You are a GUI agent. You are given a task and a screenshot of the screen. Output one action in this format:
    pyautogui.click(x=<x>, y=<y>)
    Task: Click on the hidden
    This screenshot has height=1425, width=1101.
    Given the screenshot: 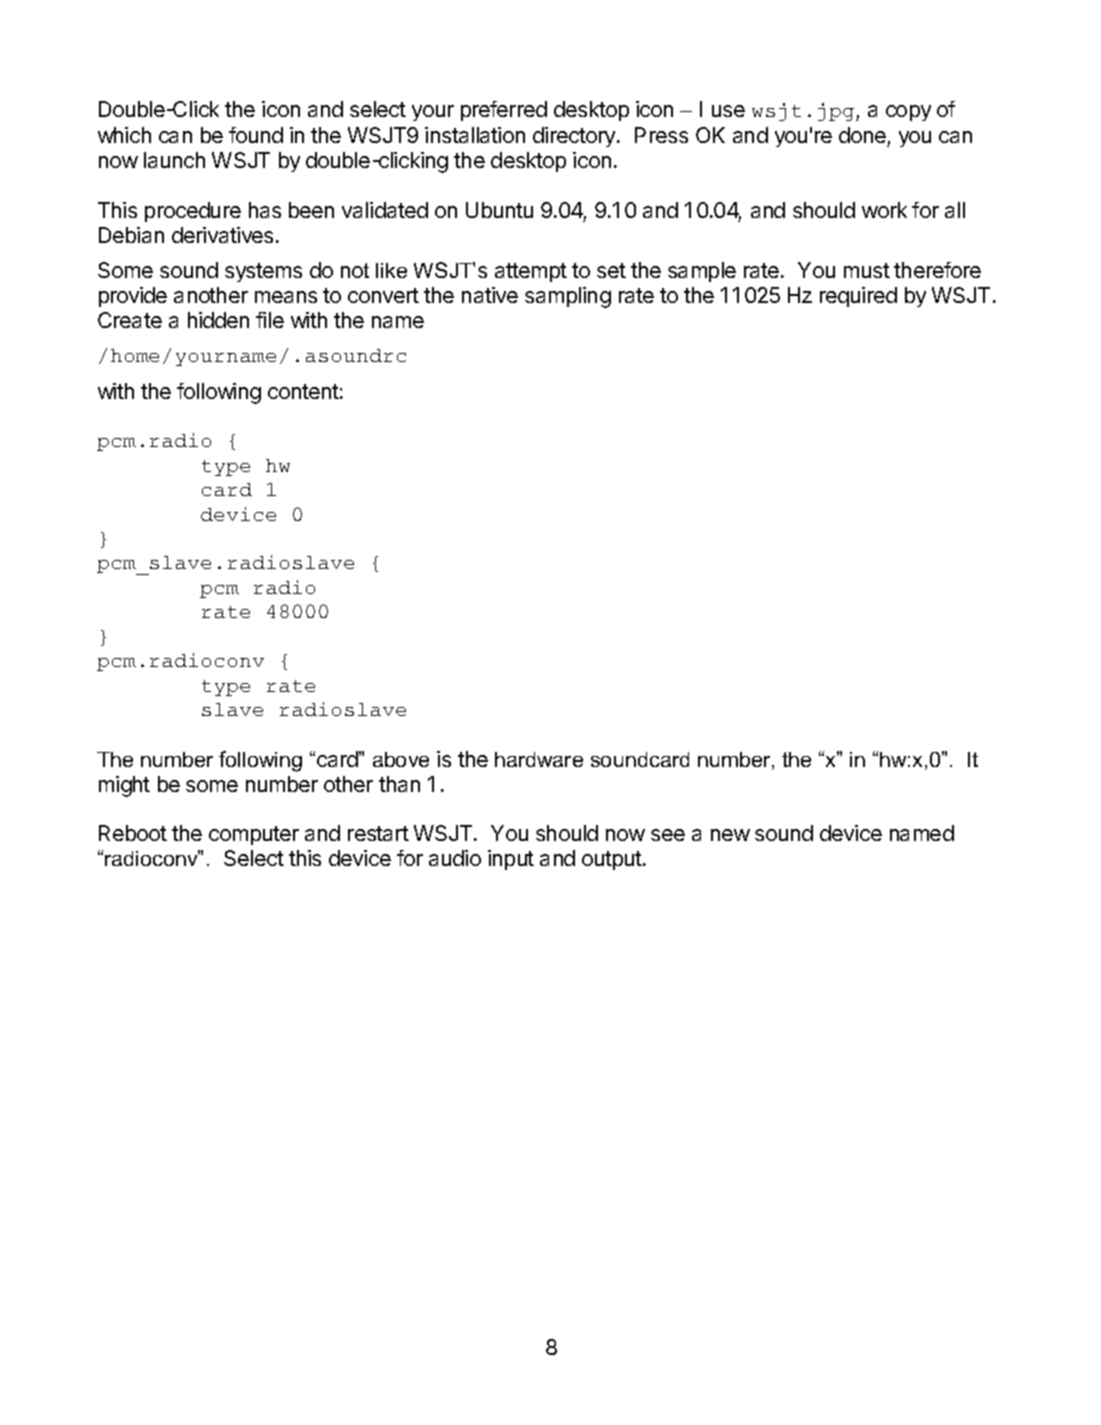 What is the action you would take?
    pyautogui.click(x=218, y=320)
